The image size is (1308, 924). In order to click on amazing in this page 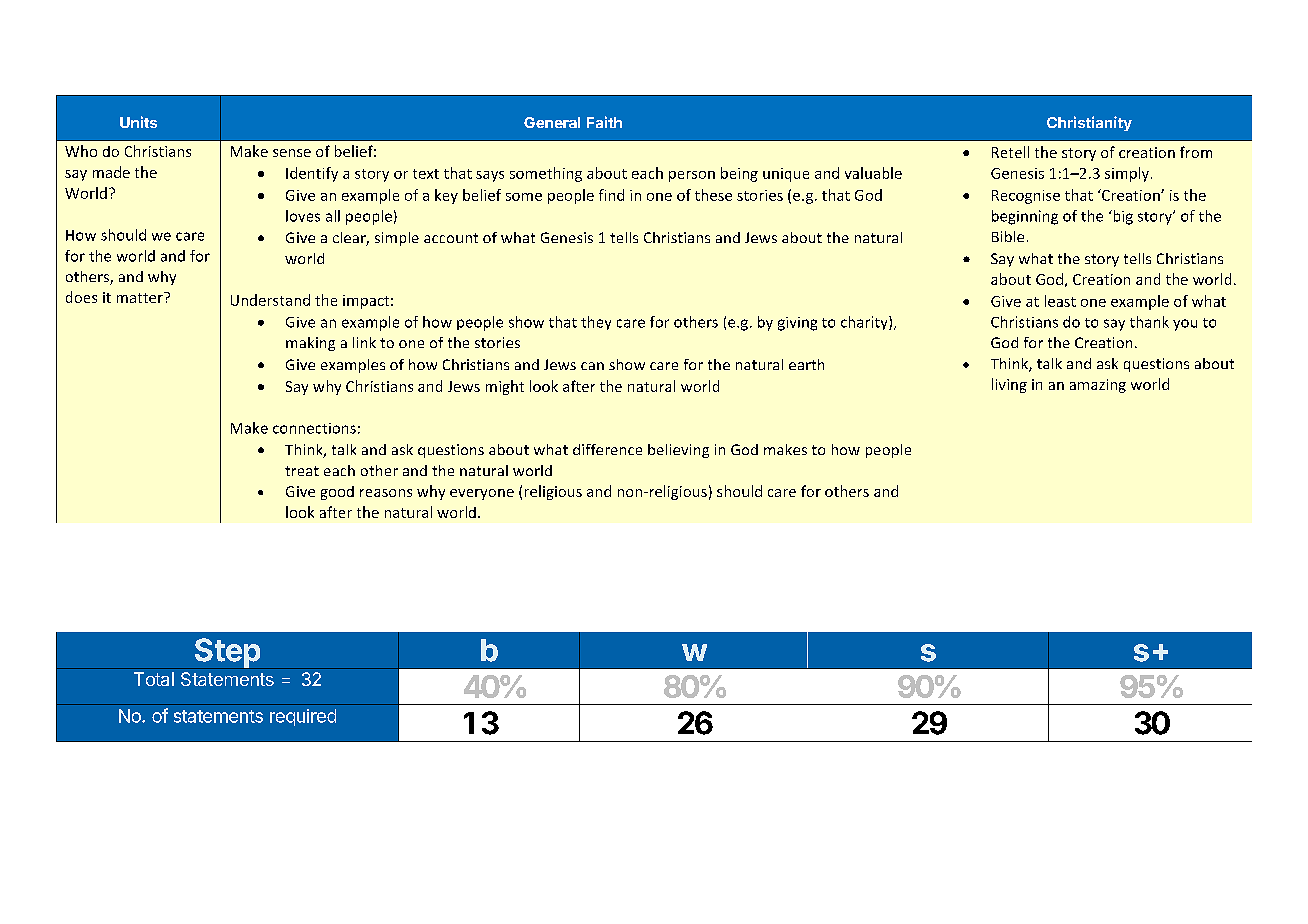, I will do `click(1098, 386)`.
